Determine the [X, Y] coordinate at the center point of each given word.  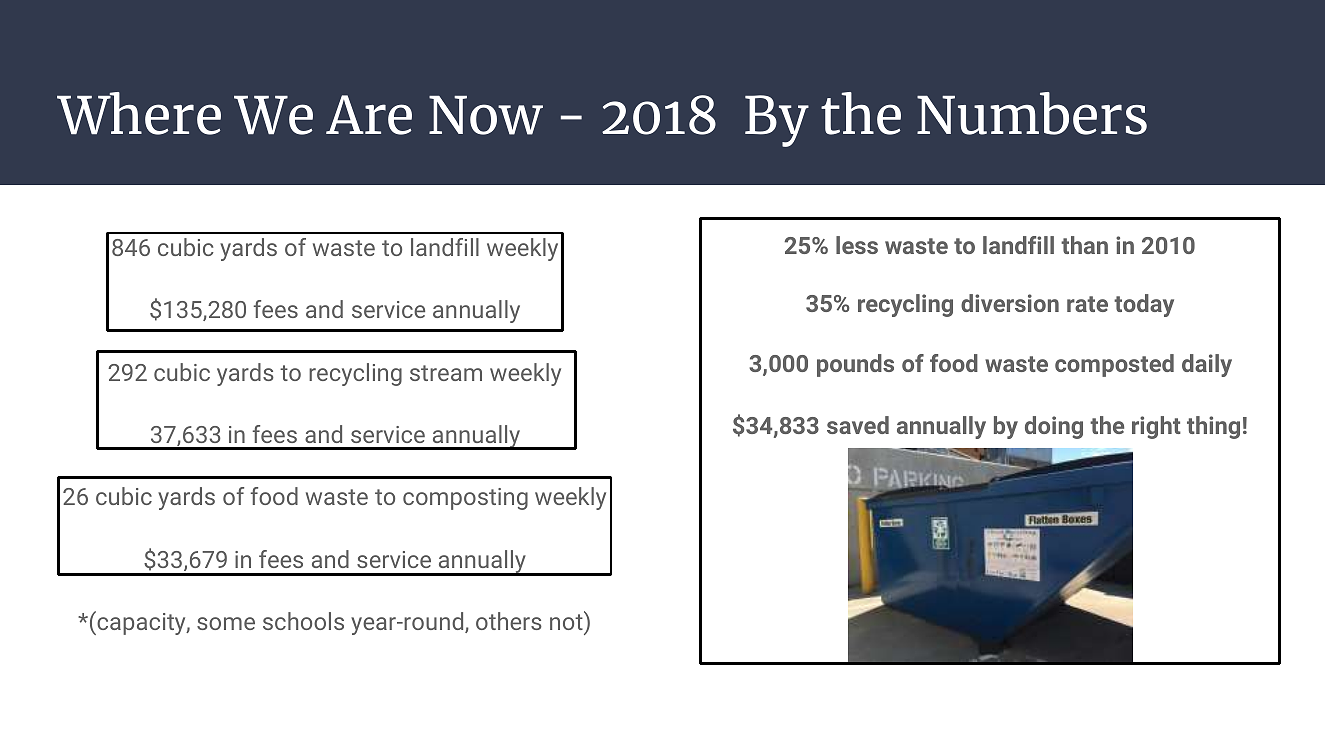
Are [369, 115]
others [509, 621]
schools [303, 621]
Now [486, 115]
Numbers [1032, 113]
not [567, 624]
